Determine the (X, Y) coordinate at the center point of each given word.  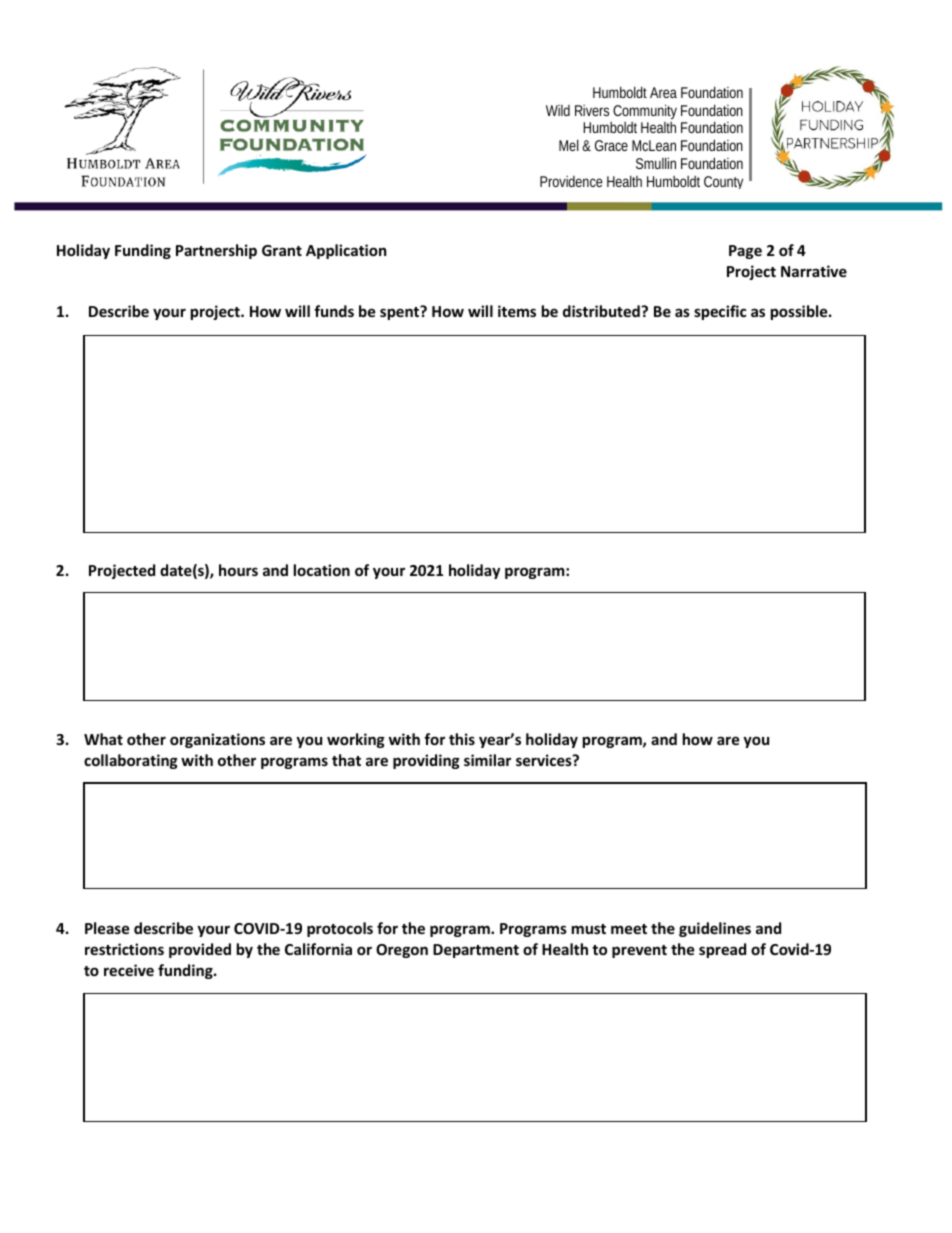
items (517, 311)
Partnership (216, 251)
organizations (217, 740)
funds (334, 311)
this (462, 739)
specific (720, 312)
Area (663, 92)
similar (487, 760)
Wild (558, 110)
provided (200, 950)
